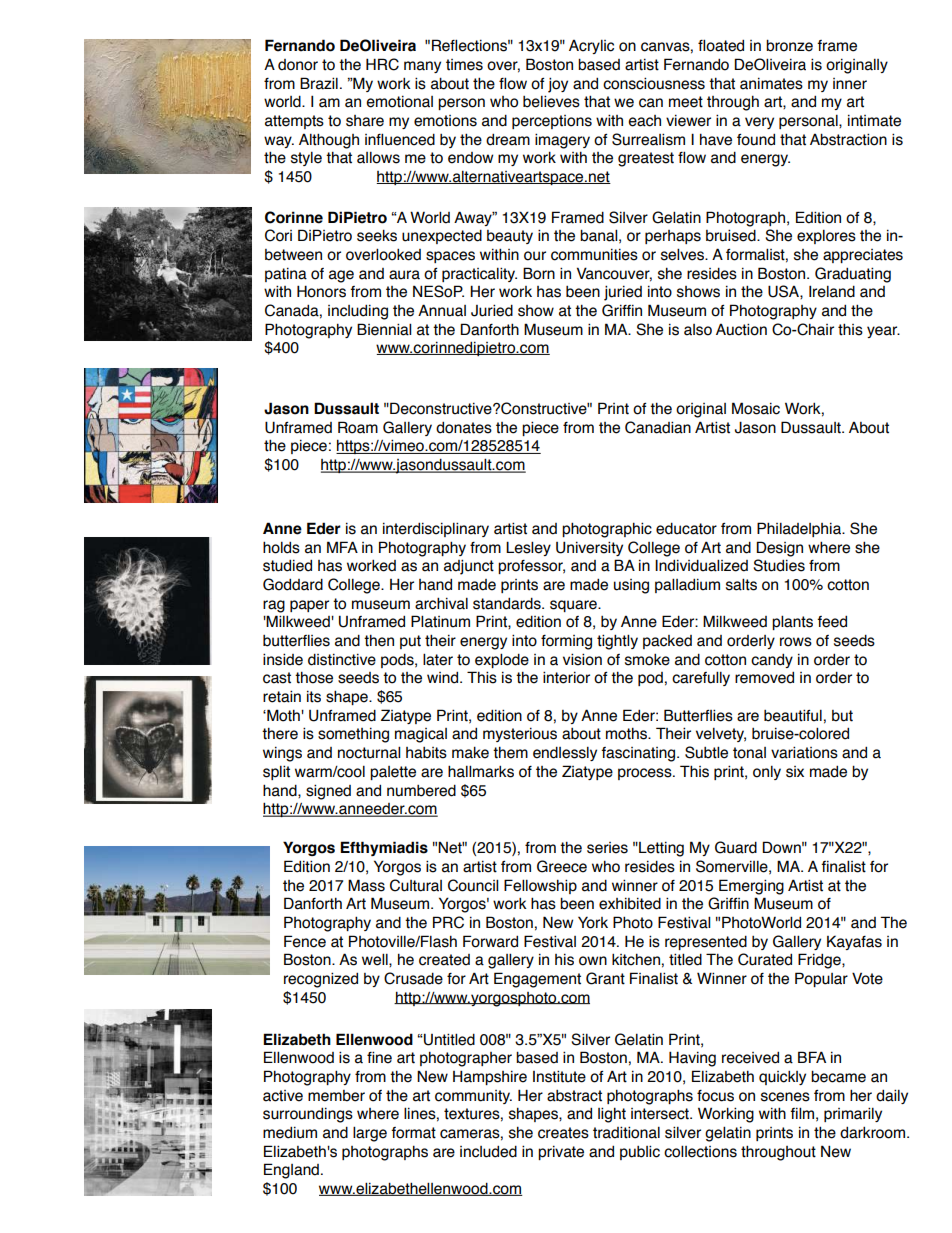 The width and height of the screenshot is (952, 1233). I want to click on signed, so click(328, 792).
